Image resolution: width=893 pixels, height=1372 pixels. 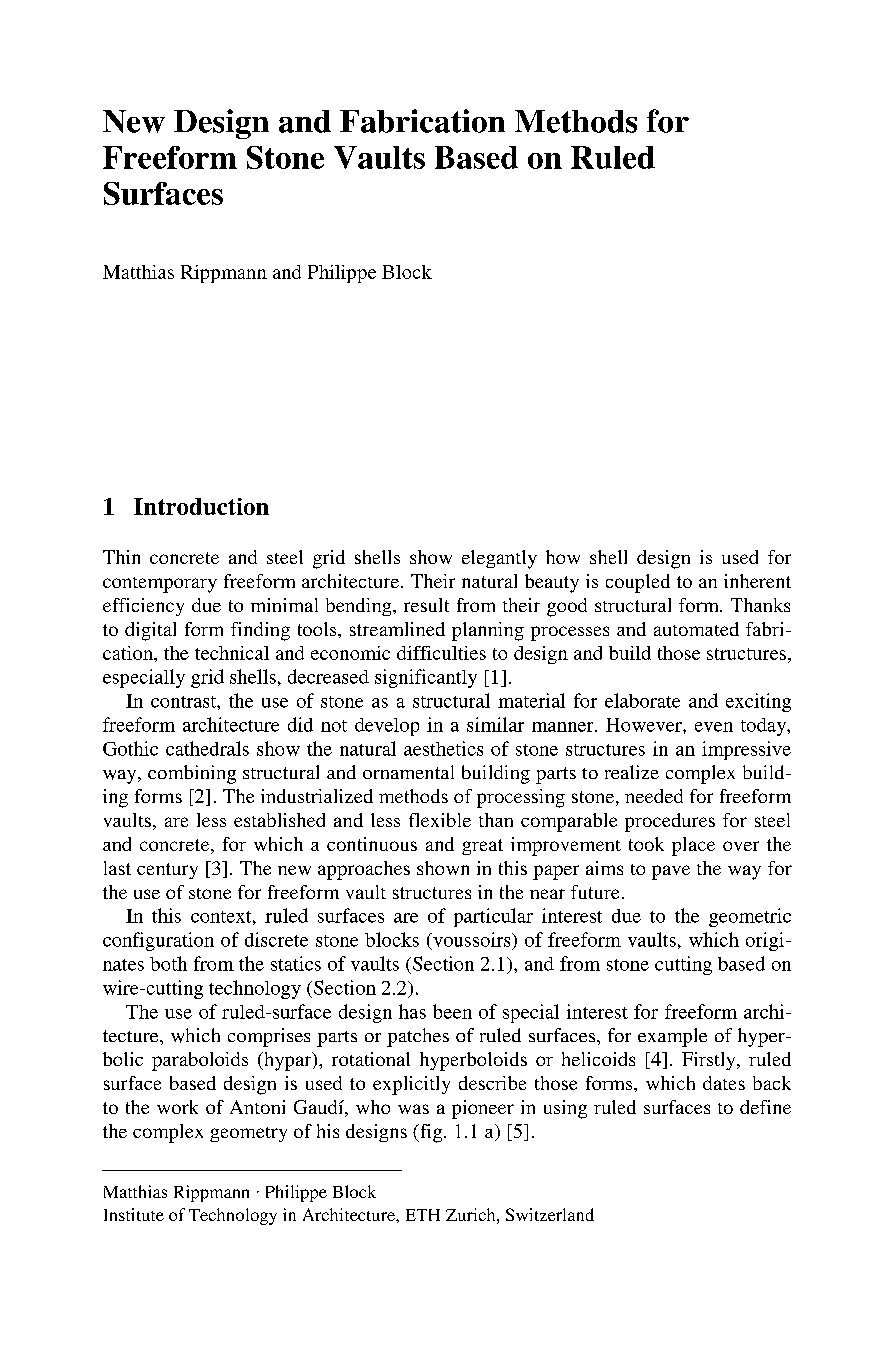 What do you see at coordinates (192, 774) in the document?
I see `combining` at bounding box center [192, 774].
